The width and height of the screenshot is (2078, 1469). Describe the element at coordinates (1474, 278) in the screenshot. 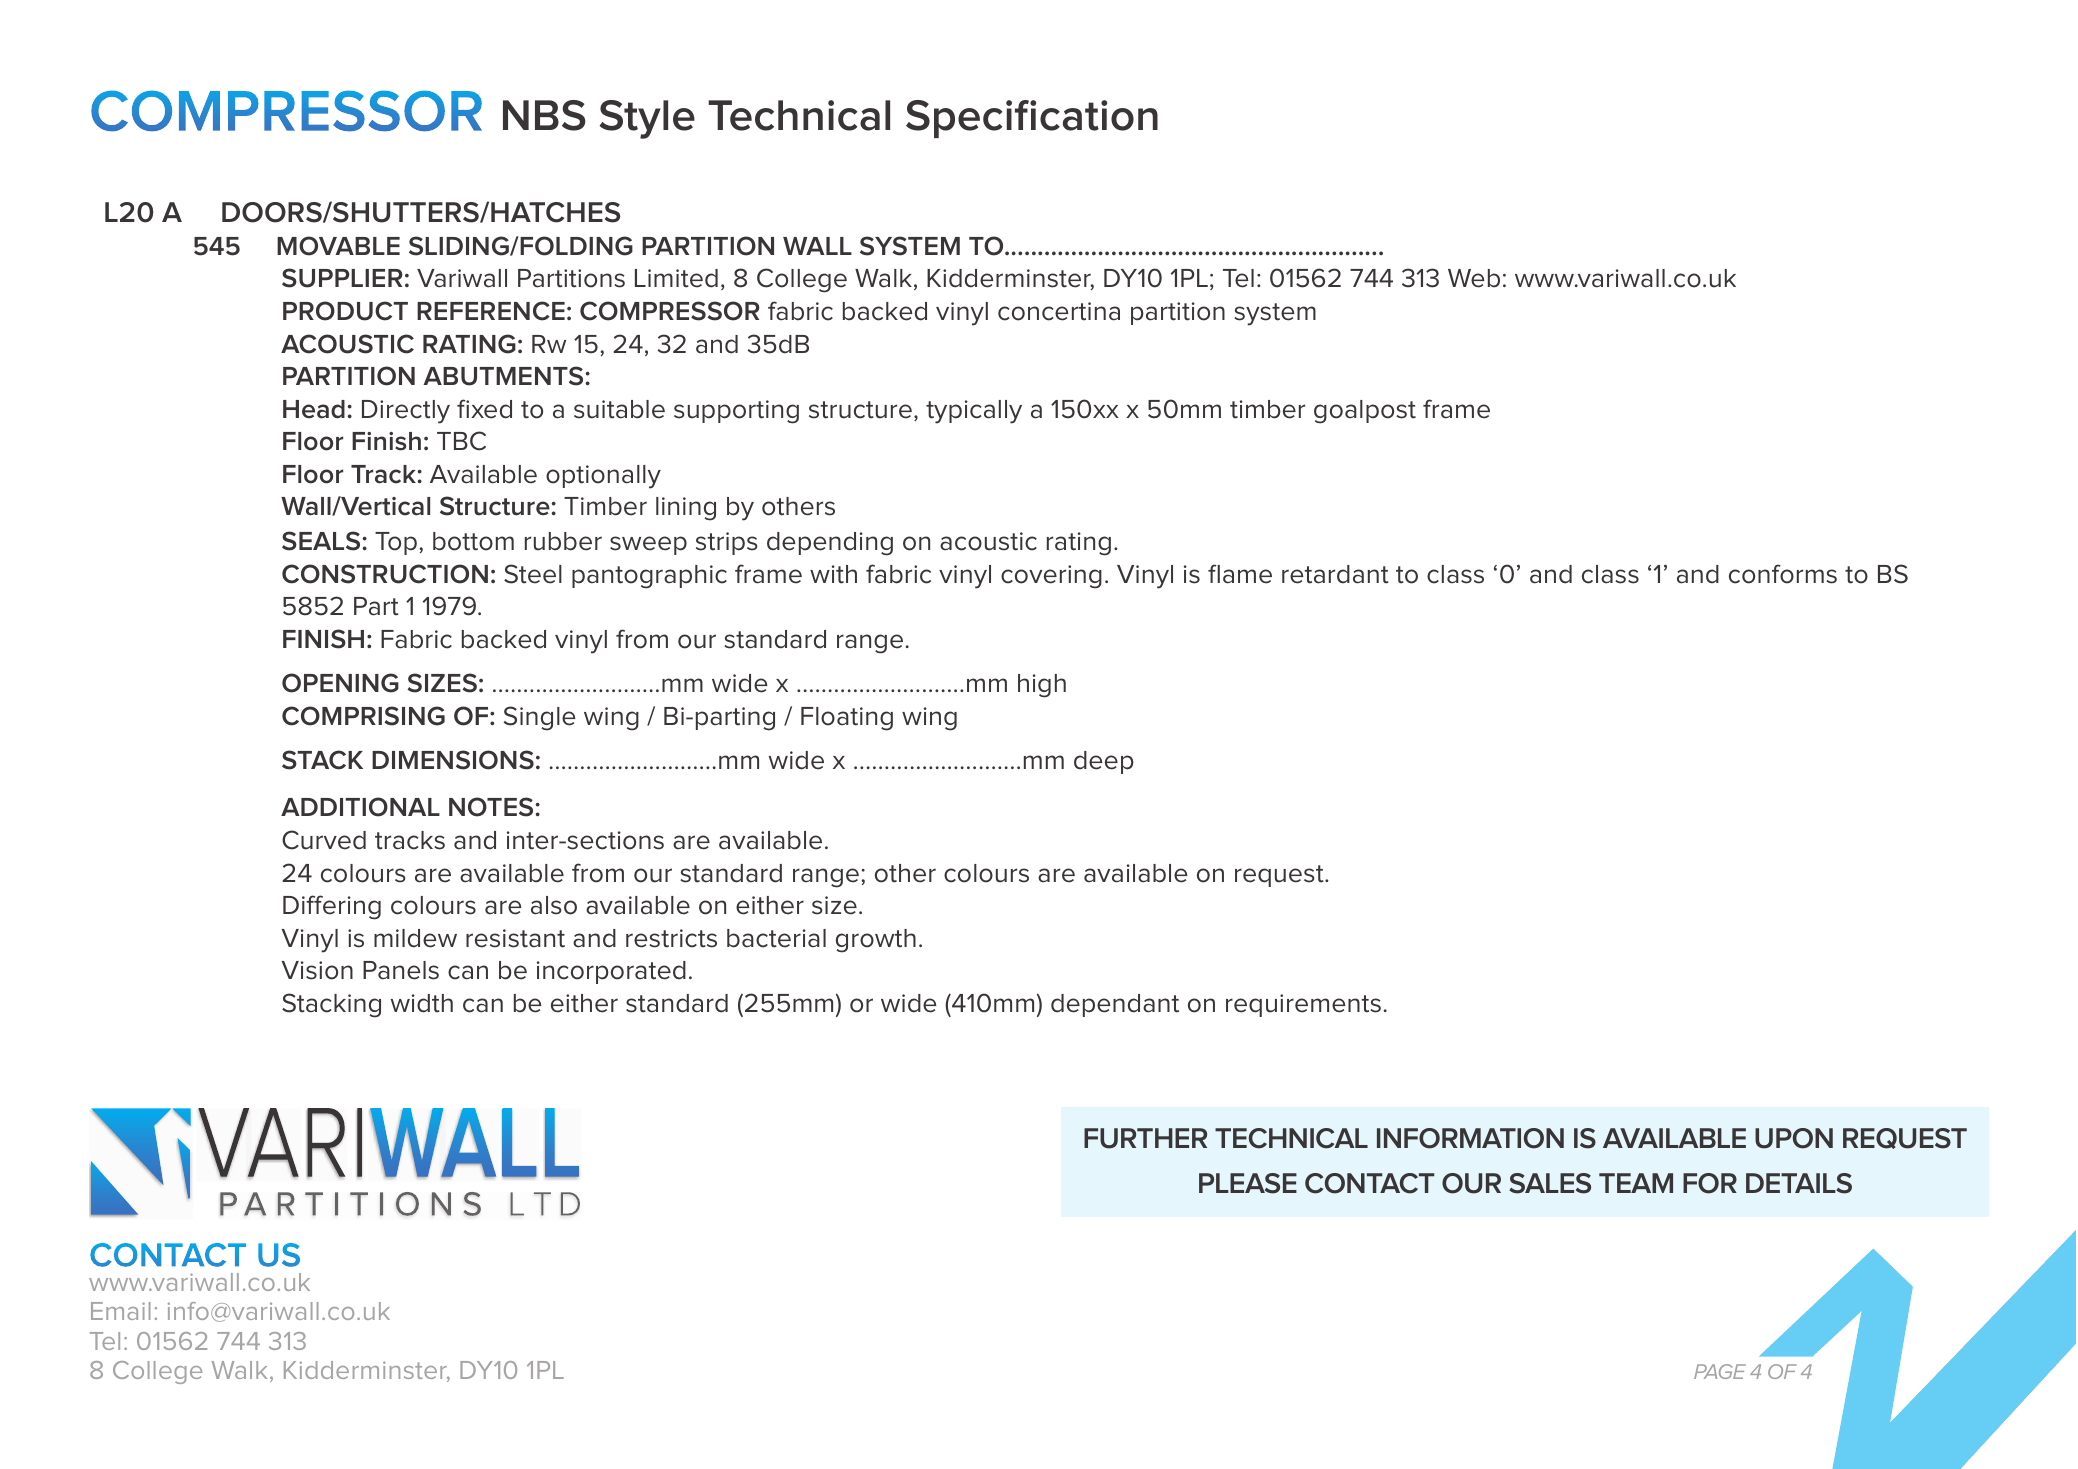

I see `Web` at that location.
